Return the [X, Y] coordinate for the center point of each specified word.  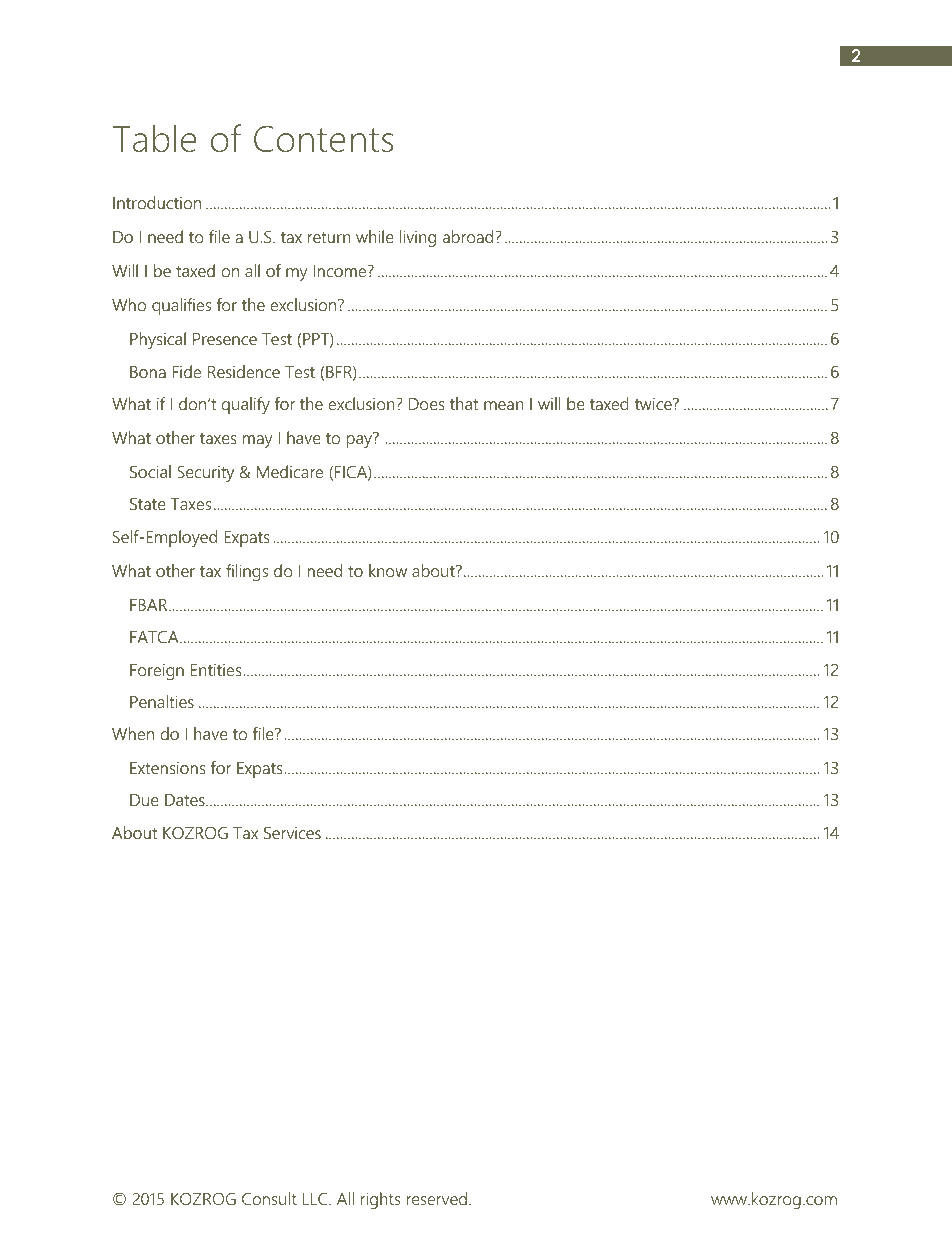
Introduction [157, 202]
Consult [269, 1198]
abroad [469, 236]
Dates [186, 800]
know [388, 570]
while [375, 236]
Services [292, 832]
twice [654, 404]
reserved [437, 1198]
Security [205, 473]
